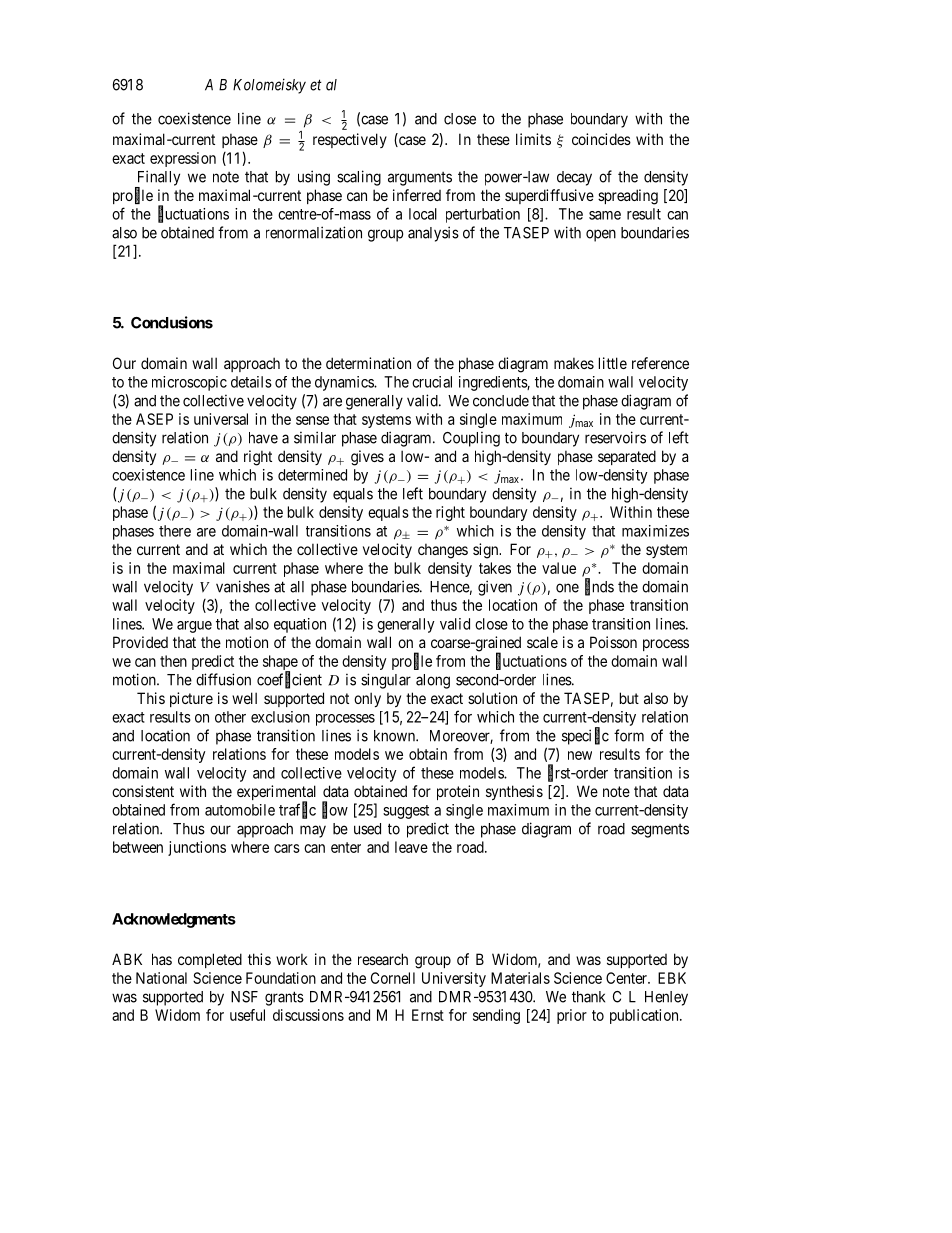  What do you see at coordinates (613, 363) in the image?
I see `little` at bounding box center [613, 363].
